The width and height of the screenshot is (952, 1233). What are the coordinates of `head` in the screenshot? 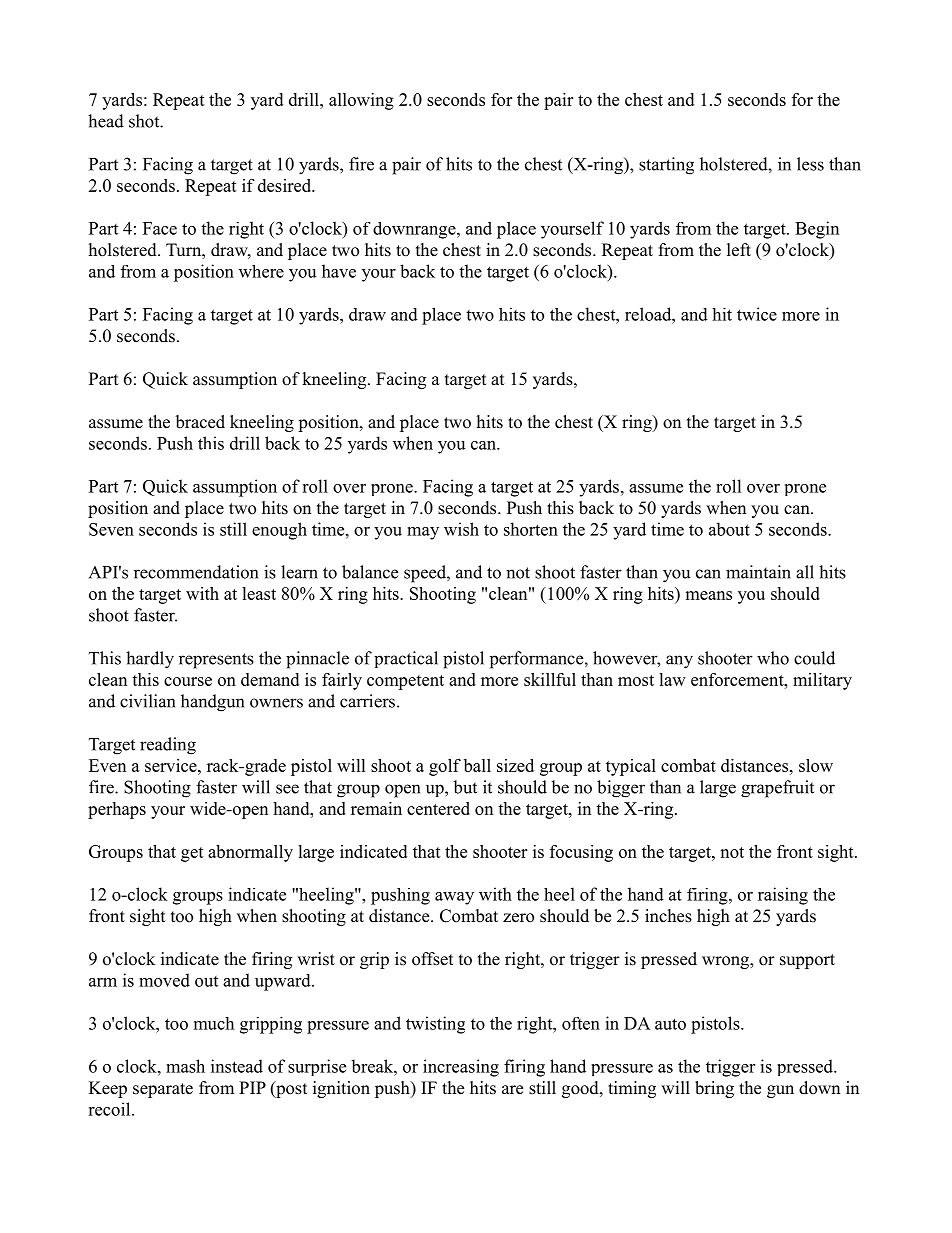 It's located at (106, 121).
